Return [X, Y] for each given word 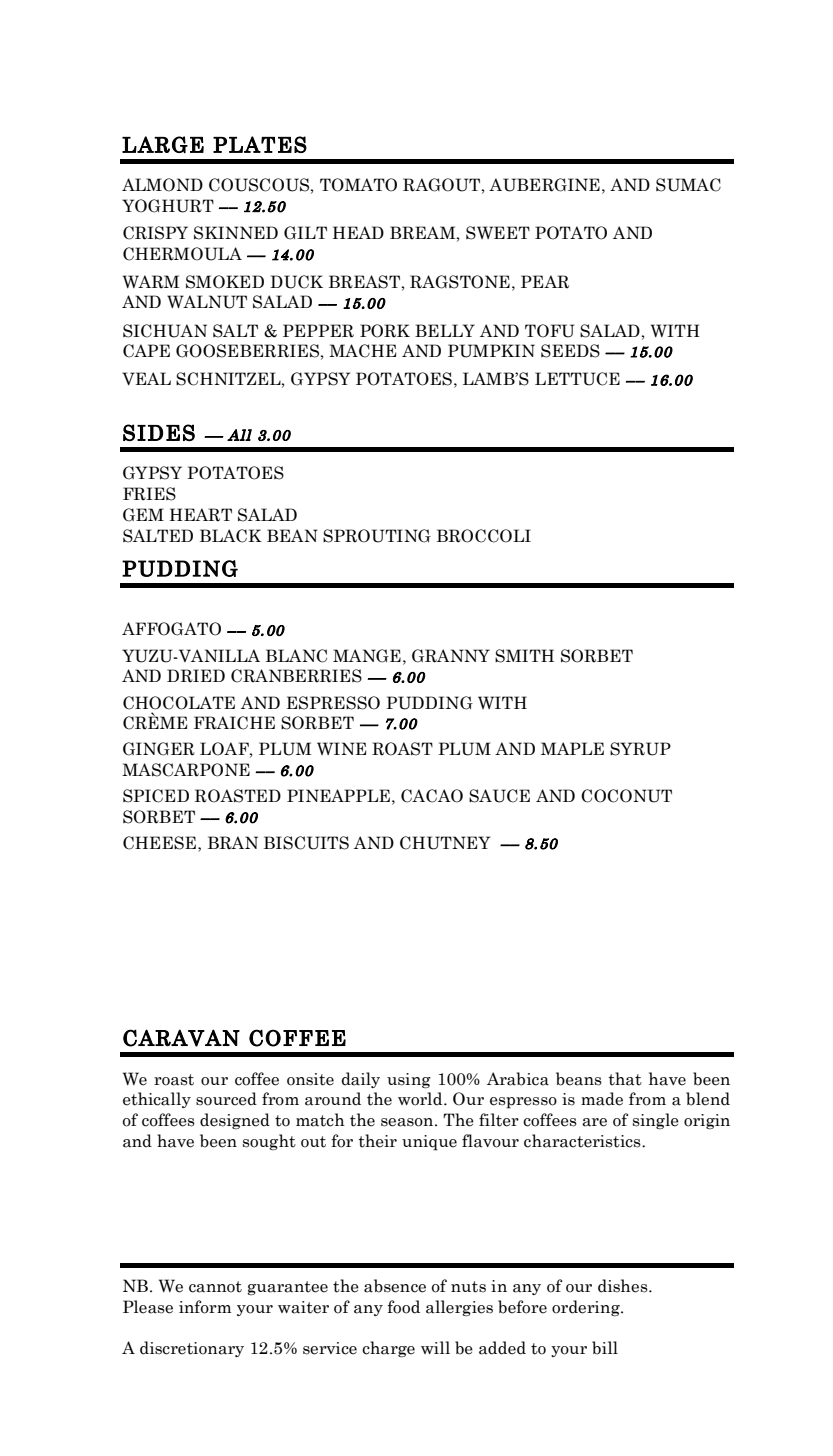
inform [205, 1307]
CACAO [432, 796]
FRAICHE [234, 723]
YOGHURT [168, 206]
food [403, 1307]
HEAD [358, 232]
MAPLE [572, 748]
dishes [624, 1286]
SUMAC [688, 185]
